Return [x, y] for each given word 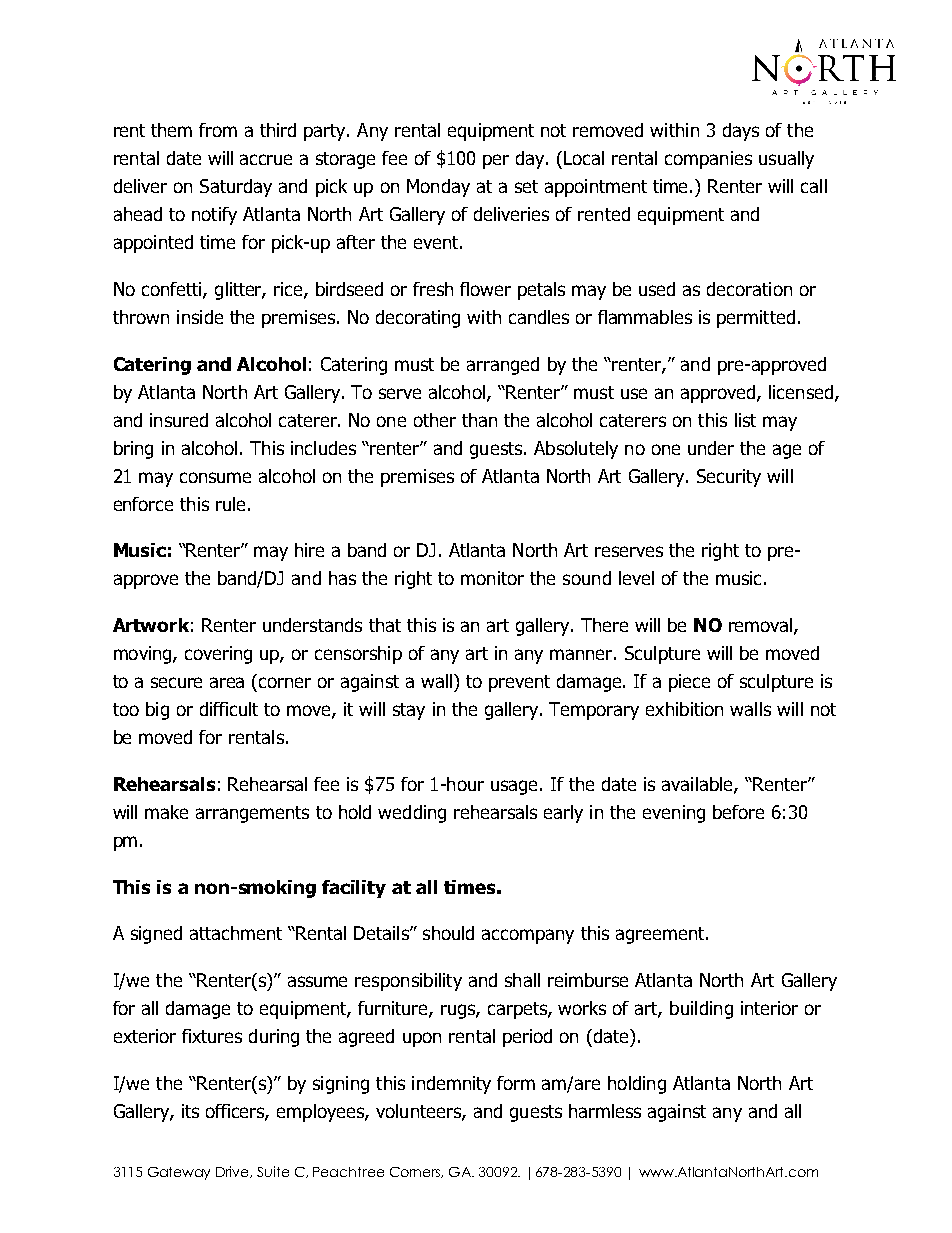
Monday [438, 188]
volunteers [419, 1112]
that [385, 625]
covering [218, 655]
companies [708, 160]
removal [760, 625]
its [190, 1111]
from [218, 130]
